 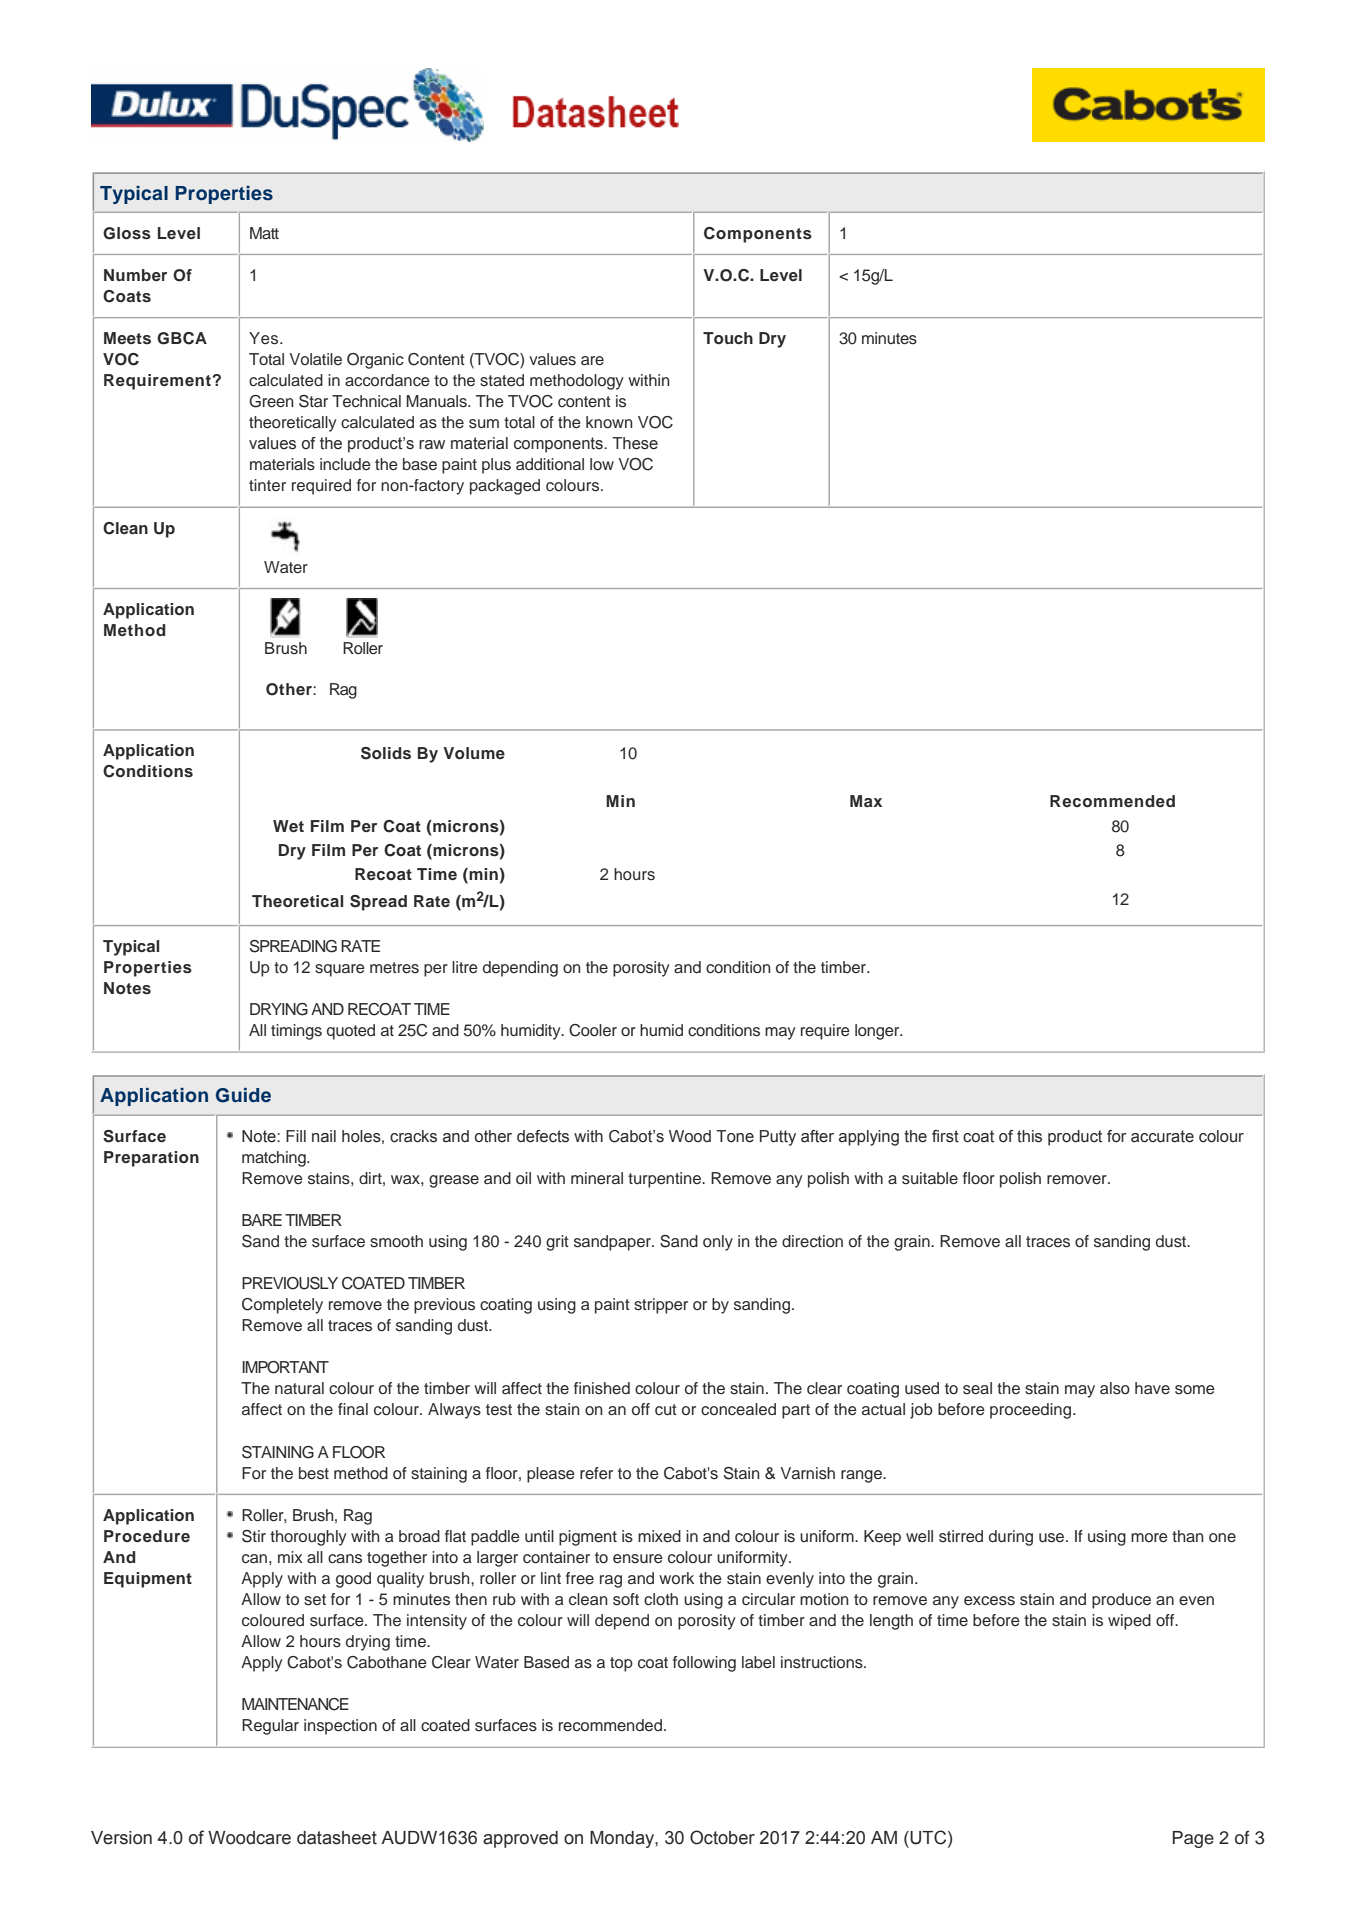 I want to click on October, so click(x=722, y=1837).
